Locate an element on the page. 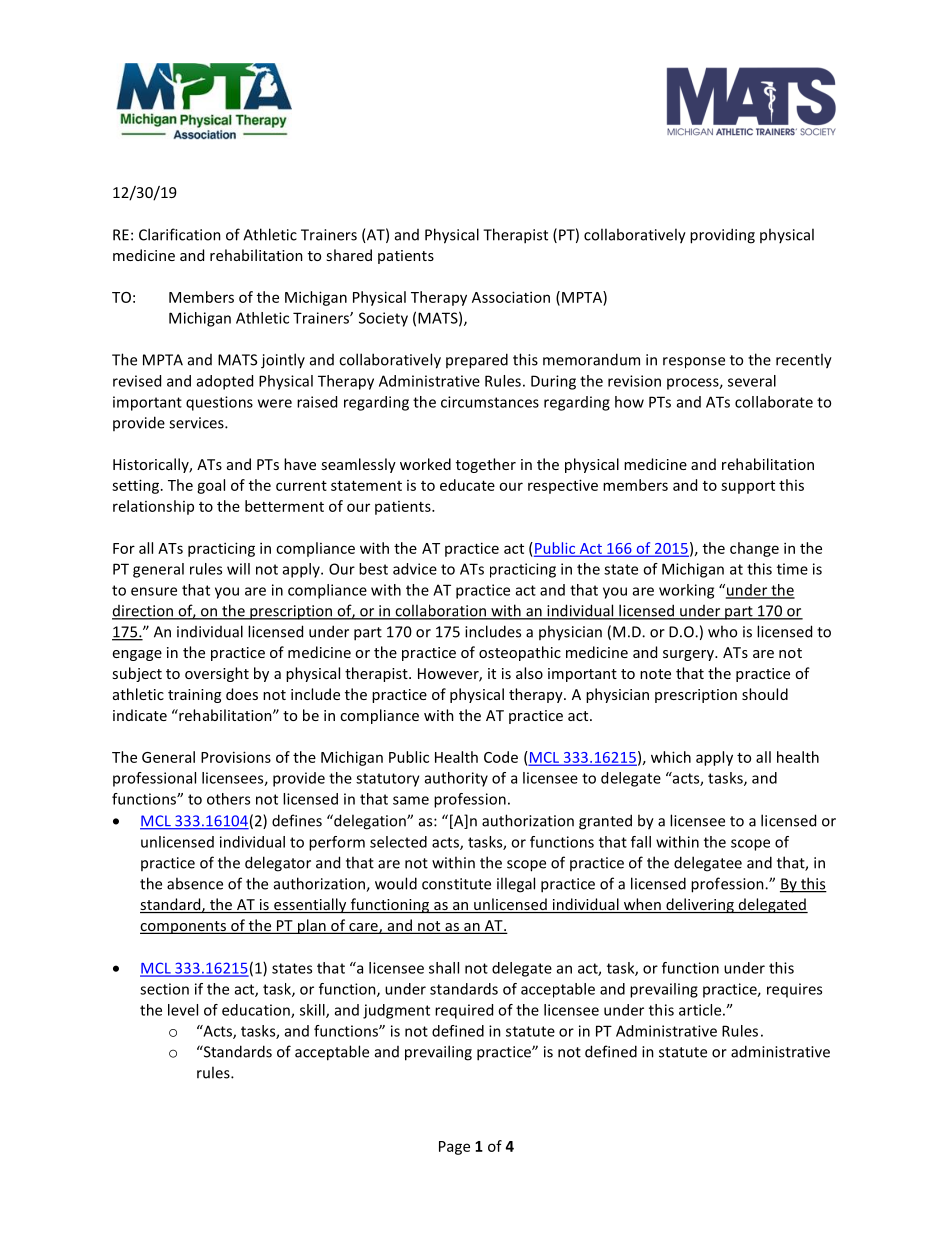 This page has width=952, height=1233. level is located at coordinates (183, 1010).
